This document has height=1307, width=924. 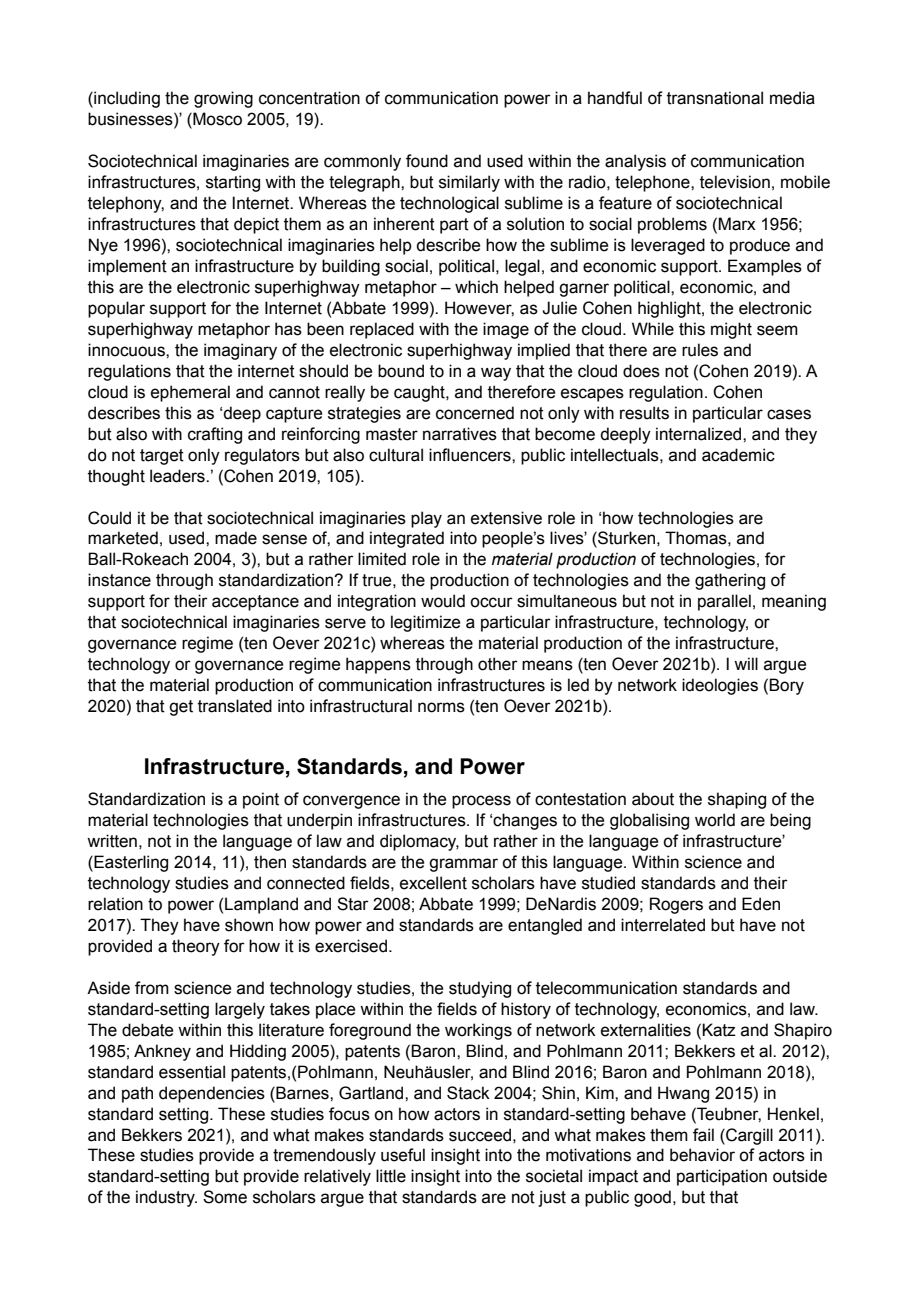 I want to click on transnational, so click(x=715, y=98).
